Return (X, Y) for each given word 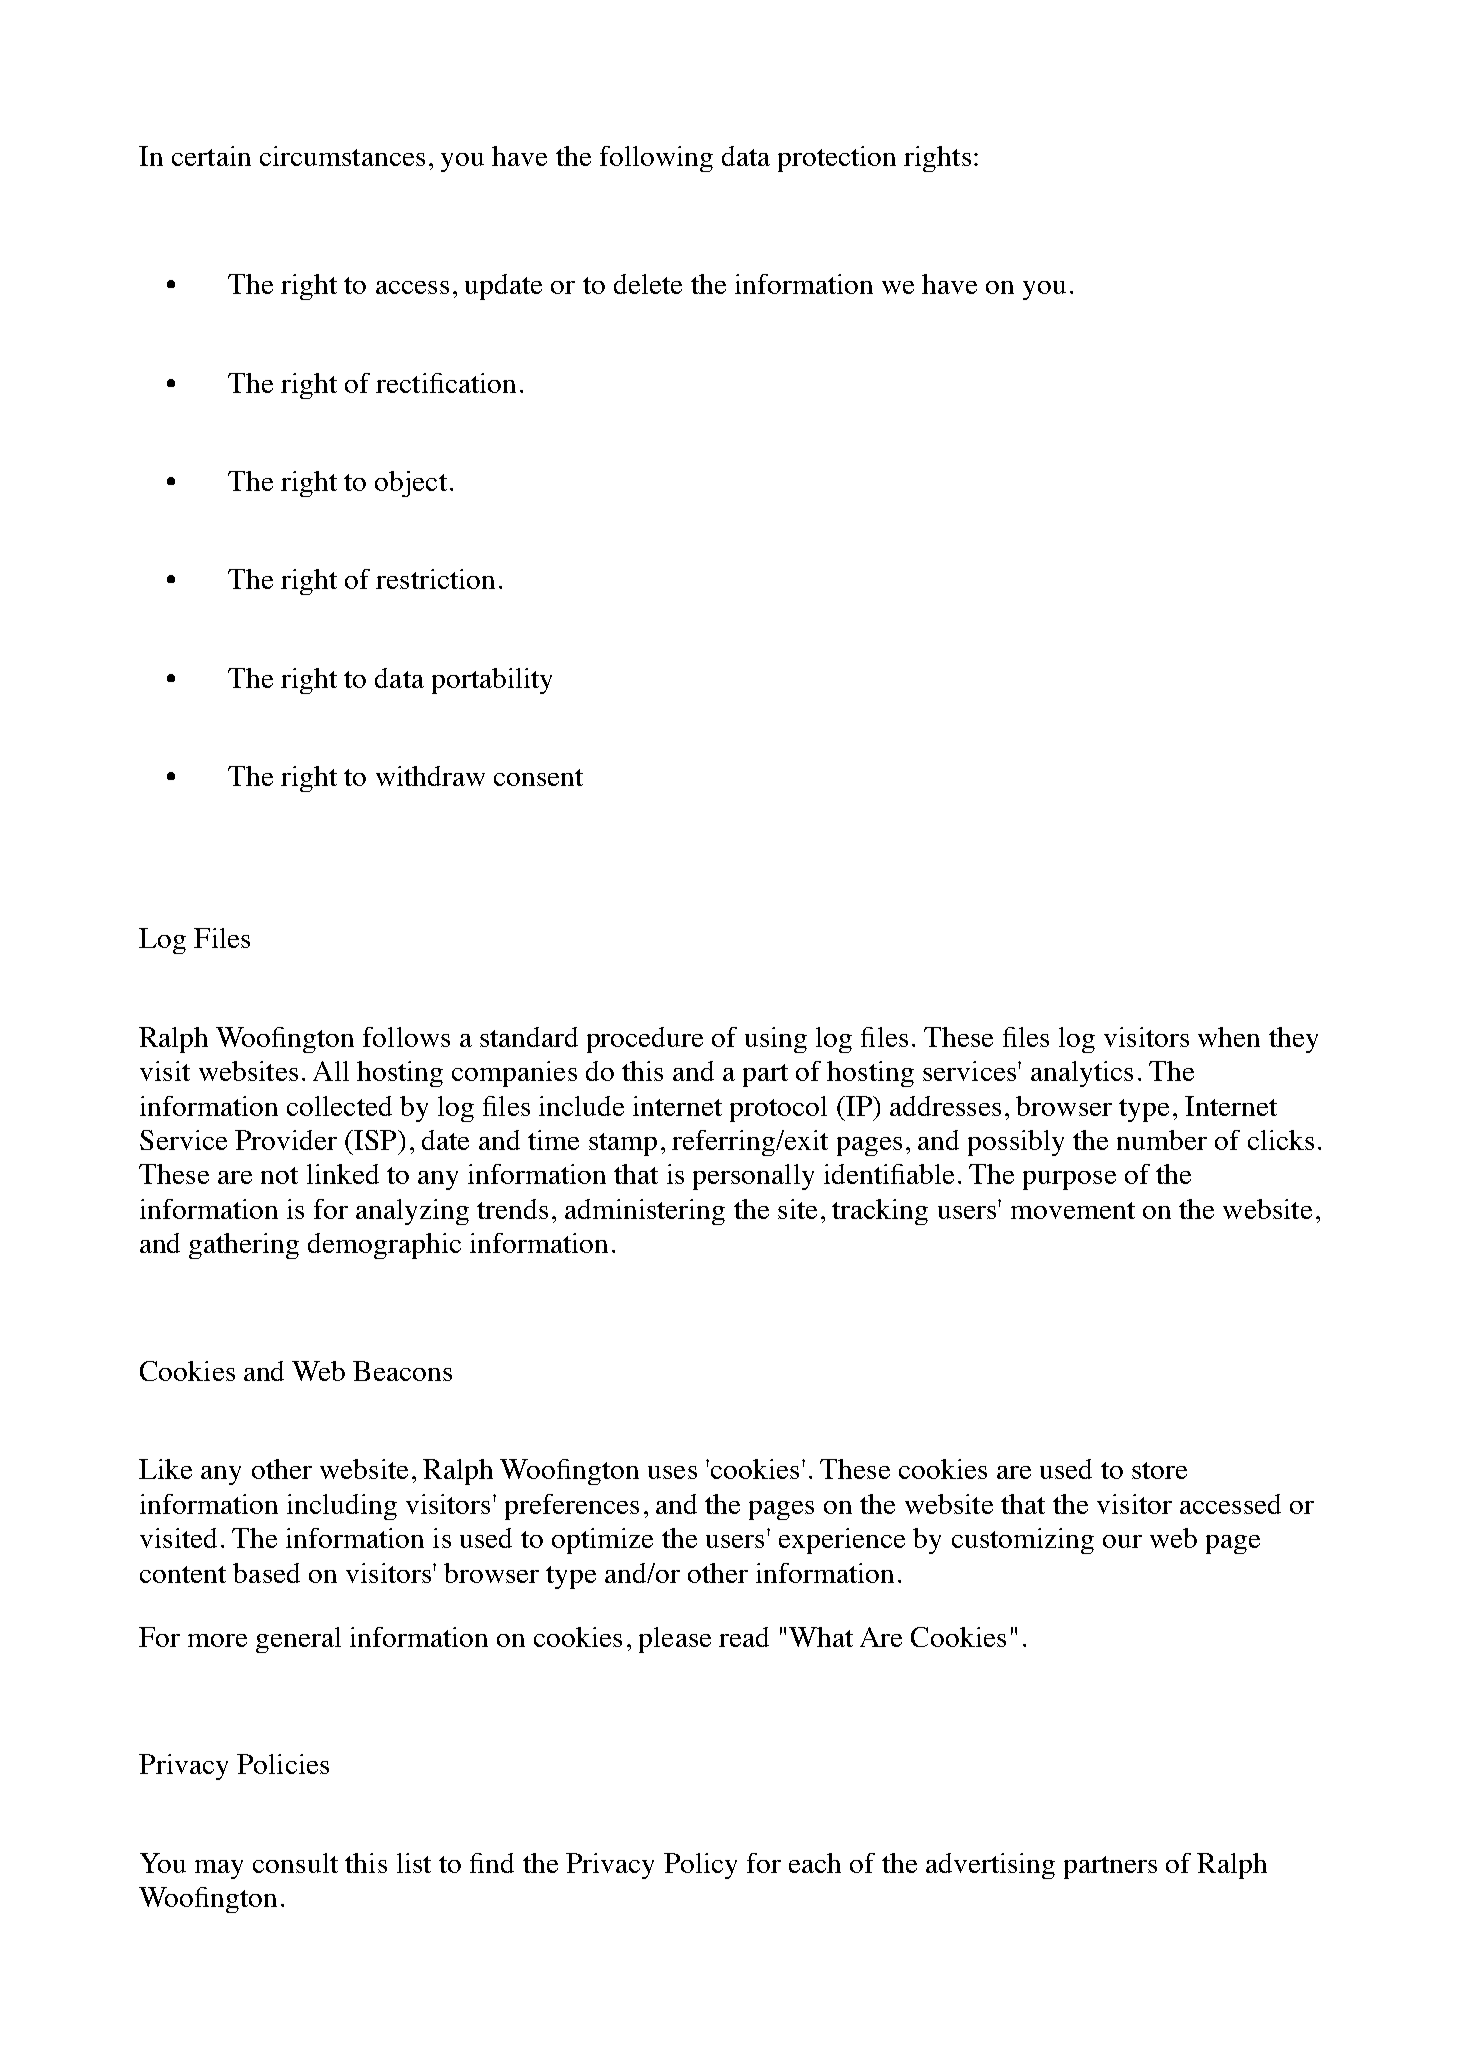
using (776, 1040)
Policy (700, 1866)
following (656, 159)
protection (837, 159)
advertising (990, 1866)
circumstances (342, 156)
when (1229, 1037)
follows (406, 1037)
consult (295, 1863)
